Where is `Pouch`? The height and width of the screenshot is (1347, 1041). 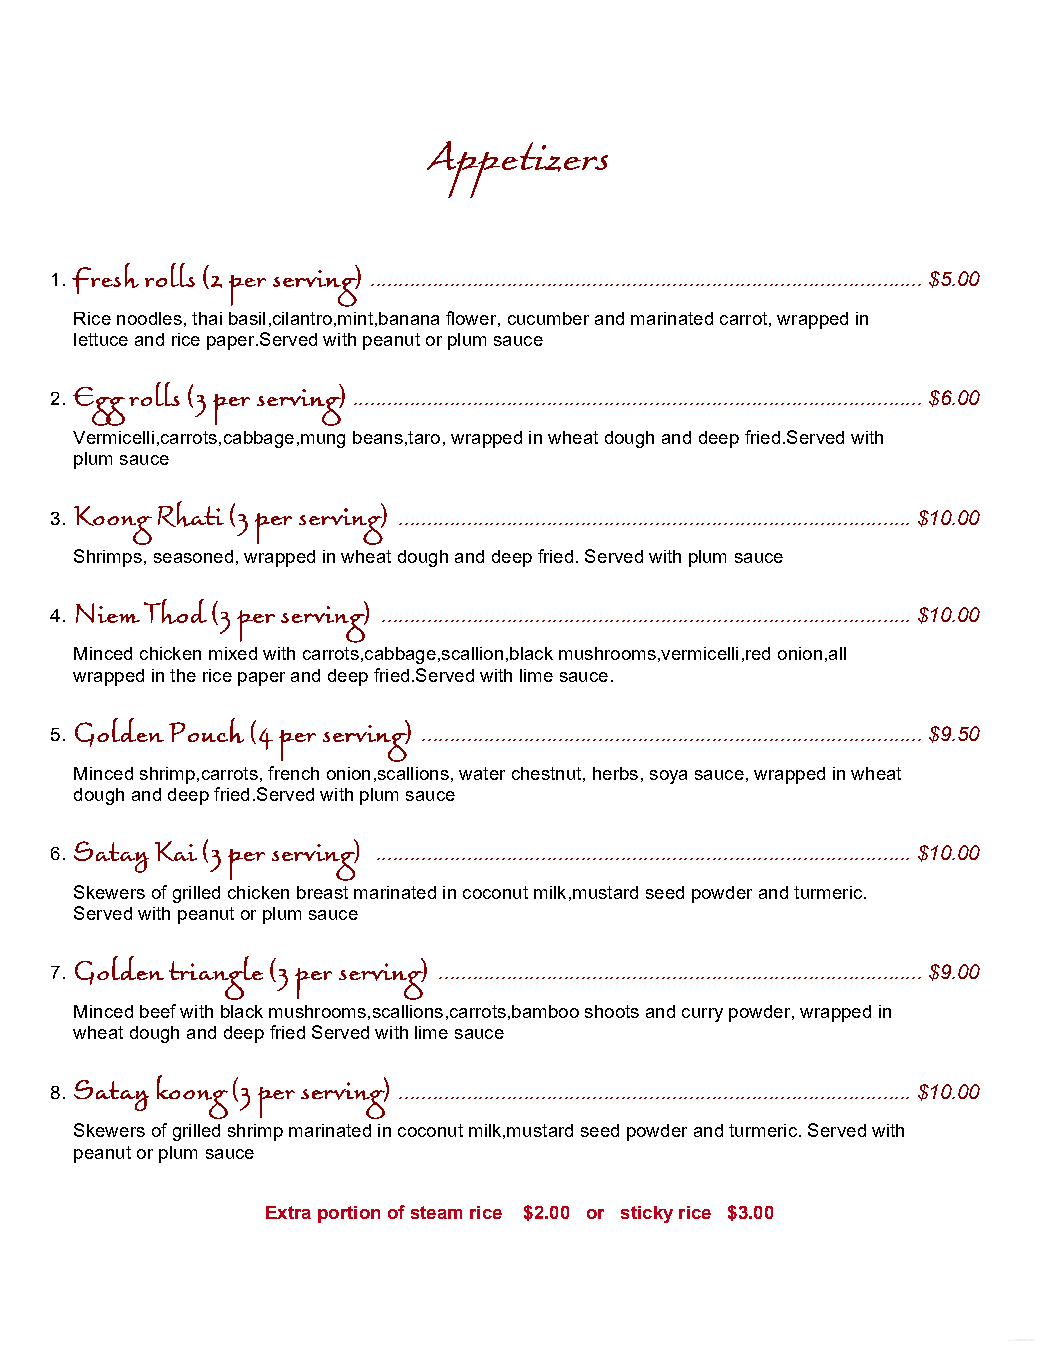 Pouch is located at coordinates (206, 730).
